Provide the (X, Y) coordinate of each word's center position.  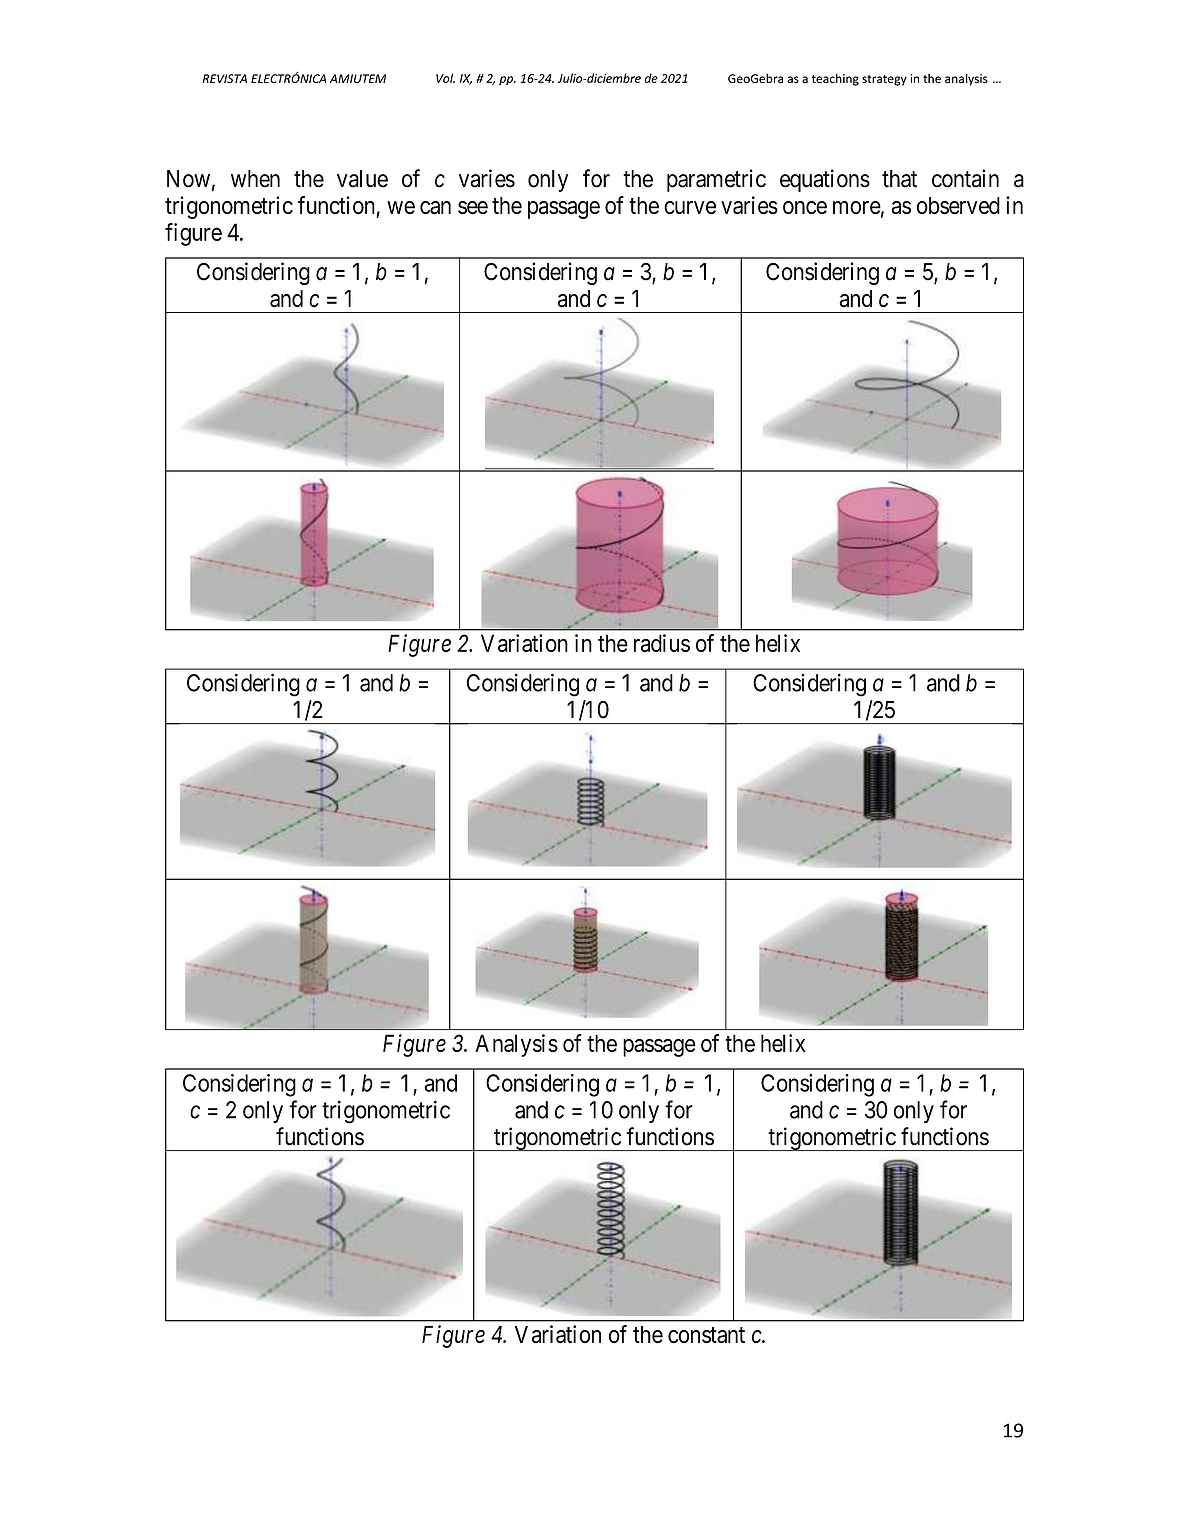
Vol (445, 78)
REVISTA (224, 78)
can (435, 208)
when (255, 179)
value (362, 179)
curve (690, 208)
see (473, 208)
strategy (884, 80)
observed (958, 206)
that (899, 179)
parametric (716, 180)
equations (825, 180)
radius (662, 643)
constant (706, 1335)
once (805, 208)
